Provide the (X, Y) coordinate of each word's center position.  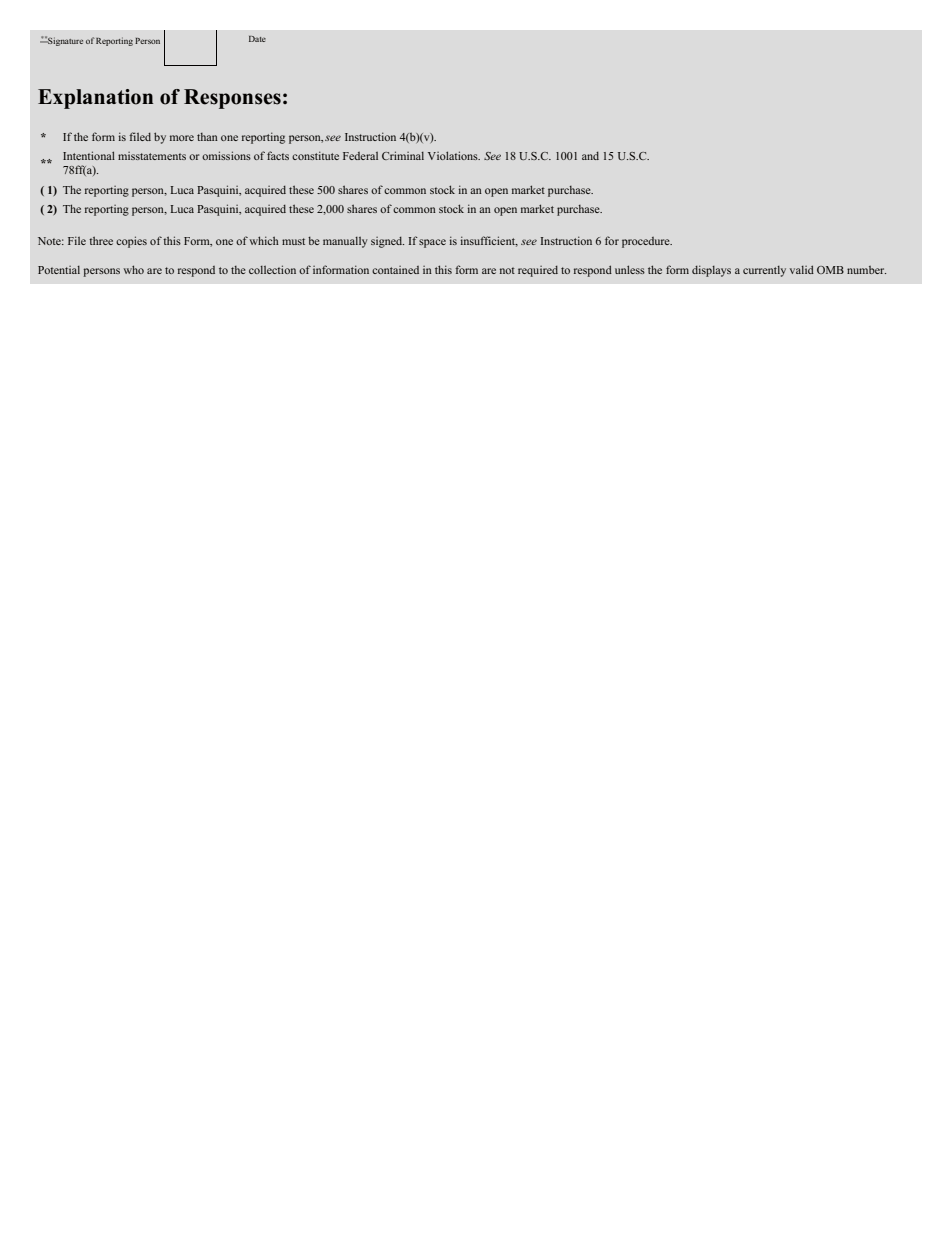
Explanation (95, 99)
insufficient (489, 241)
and (590, 156)
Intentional (89, 155)
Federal (360, 156)
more (182, 138)
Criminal (403, 155)
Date (257, 39)
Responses (232, 99)
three (101, 240)
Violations (454, 155)
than (207, 137)
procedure (647, 242)
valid (802, 269)
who (133, 269)
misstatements (152, 156)
